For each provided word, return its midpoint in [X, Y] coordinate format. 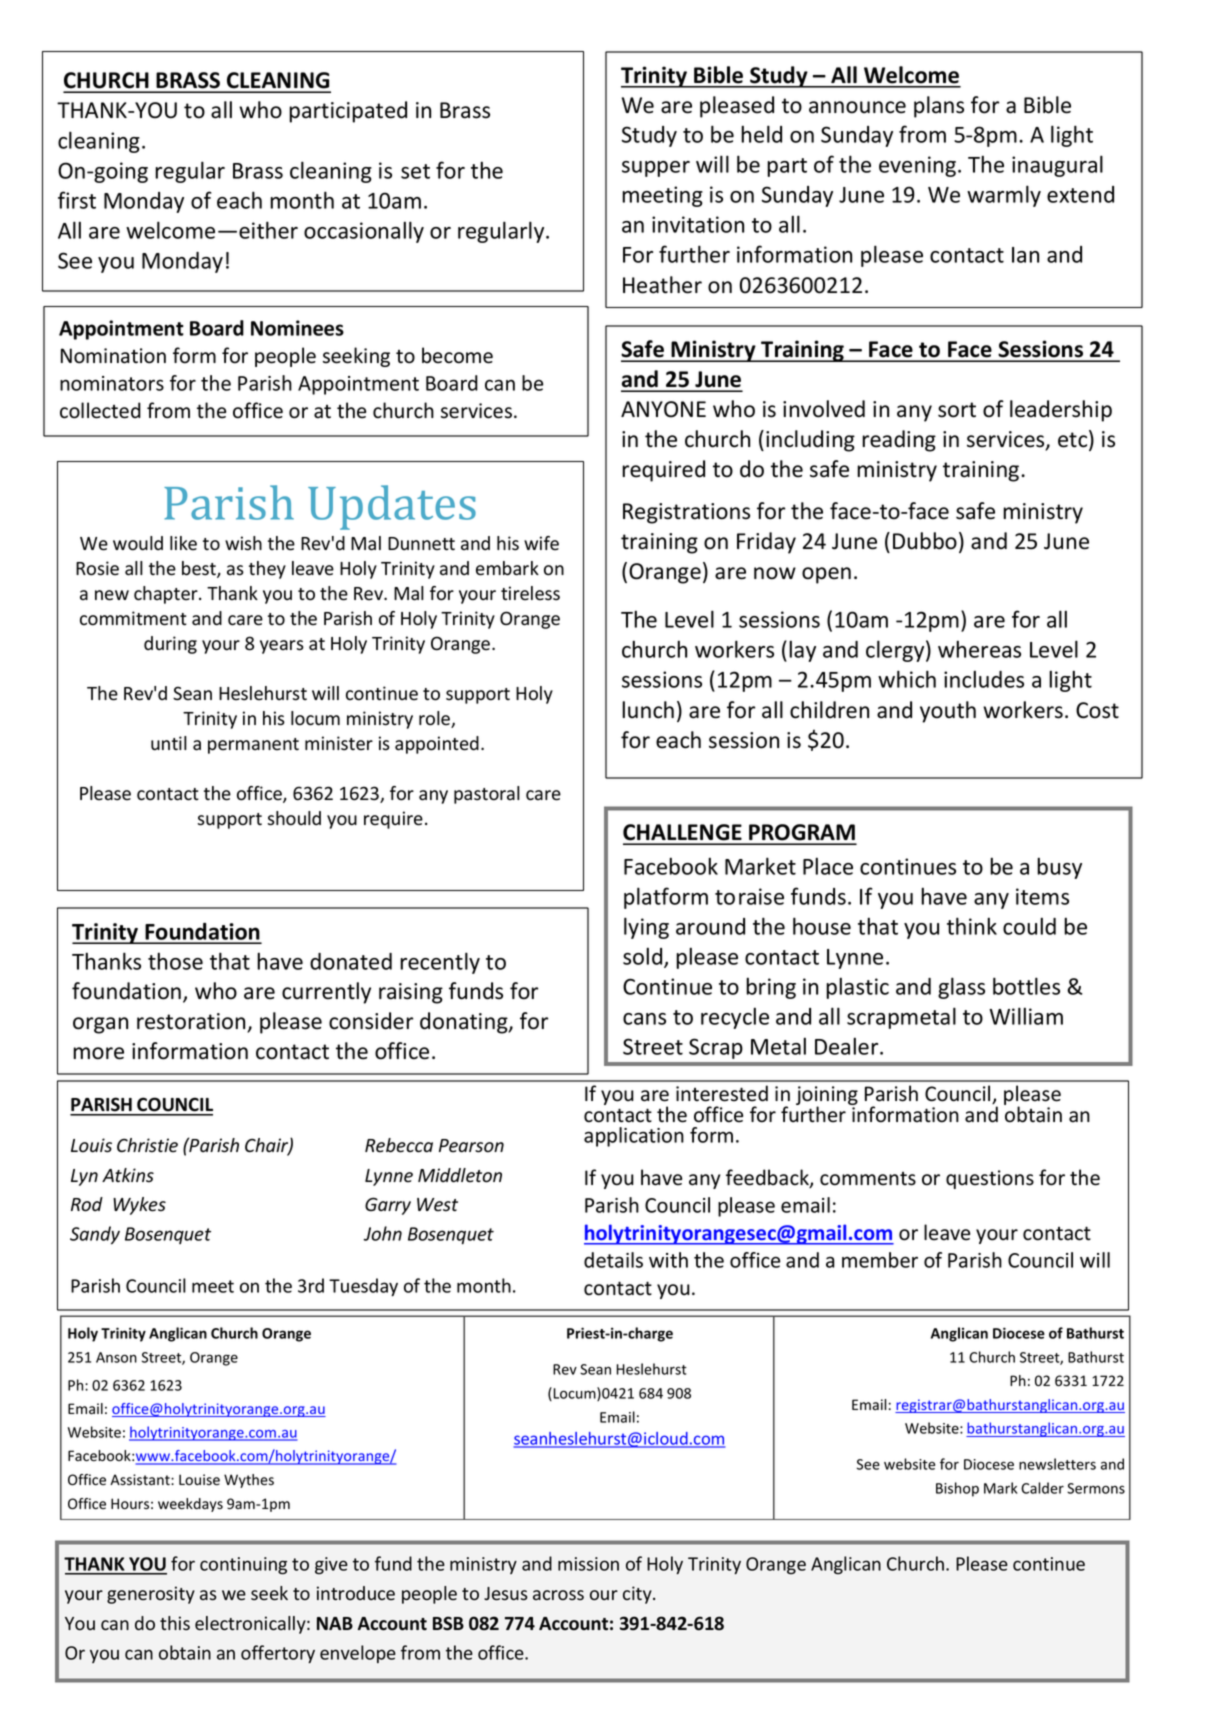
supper [656, 169]
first [77, 200]
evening [917, 166]
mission [588, 1564]
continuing [243, 1566]
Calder [1042, 1488]
